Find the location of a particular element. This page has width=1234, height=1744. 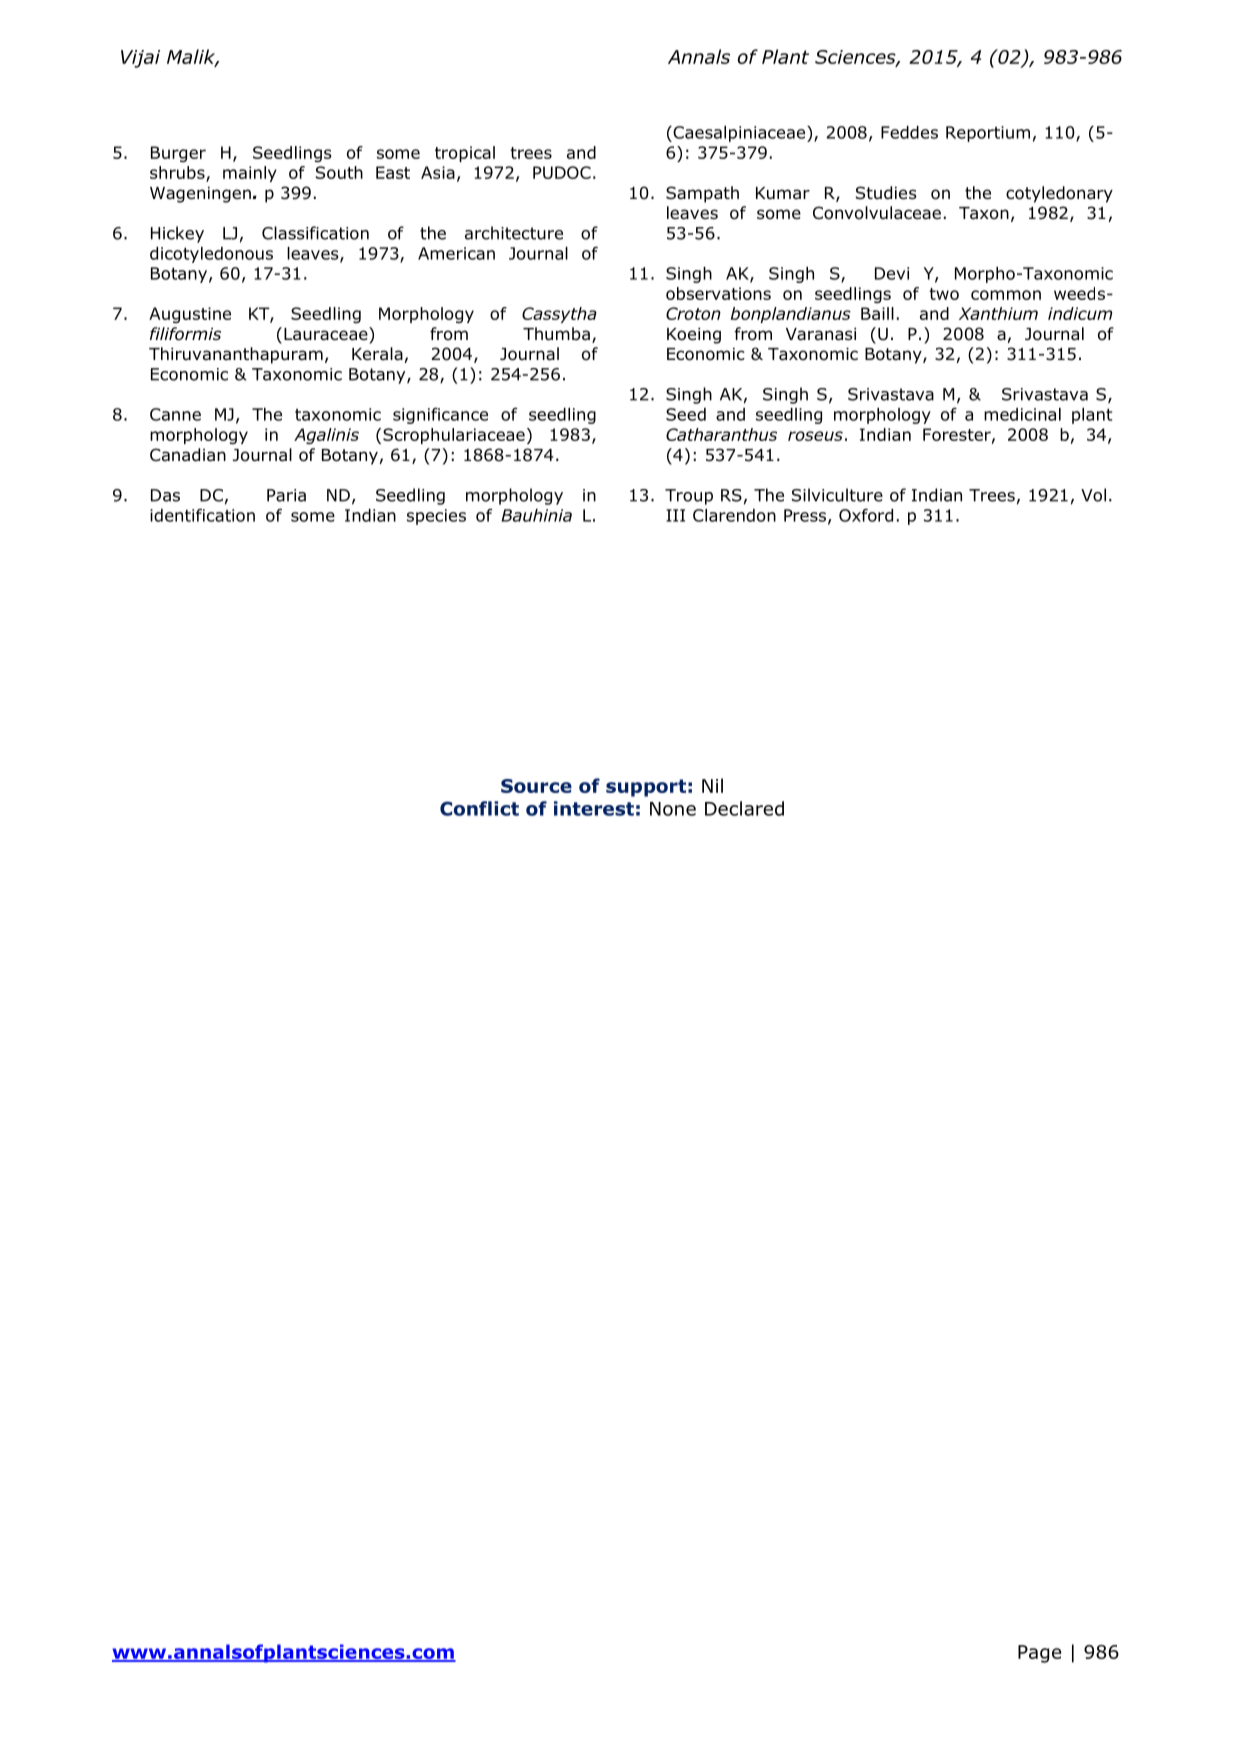

Studies is located at coordinates (886, 193).
